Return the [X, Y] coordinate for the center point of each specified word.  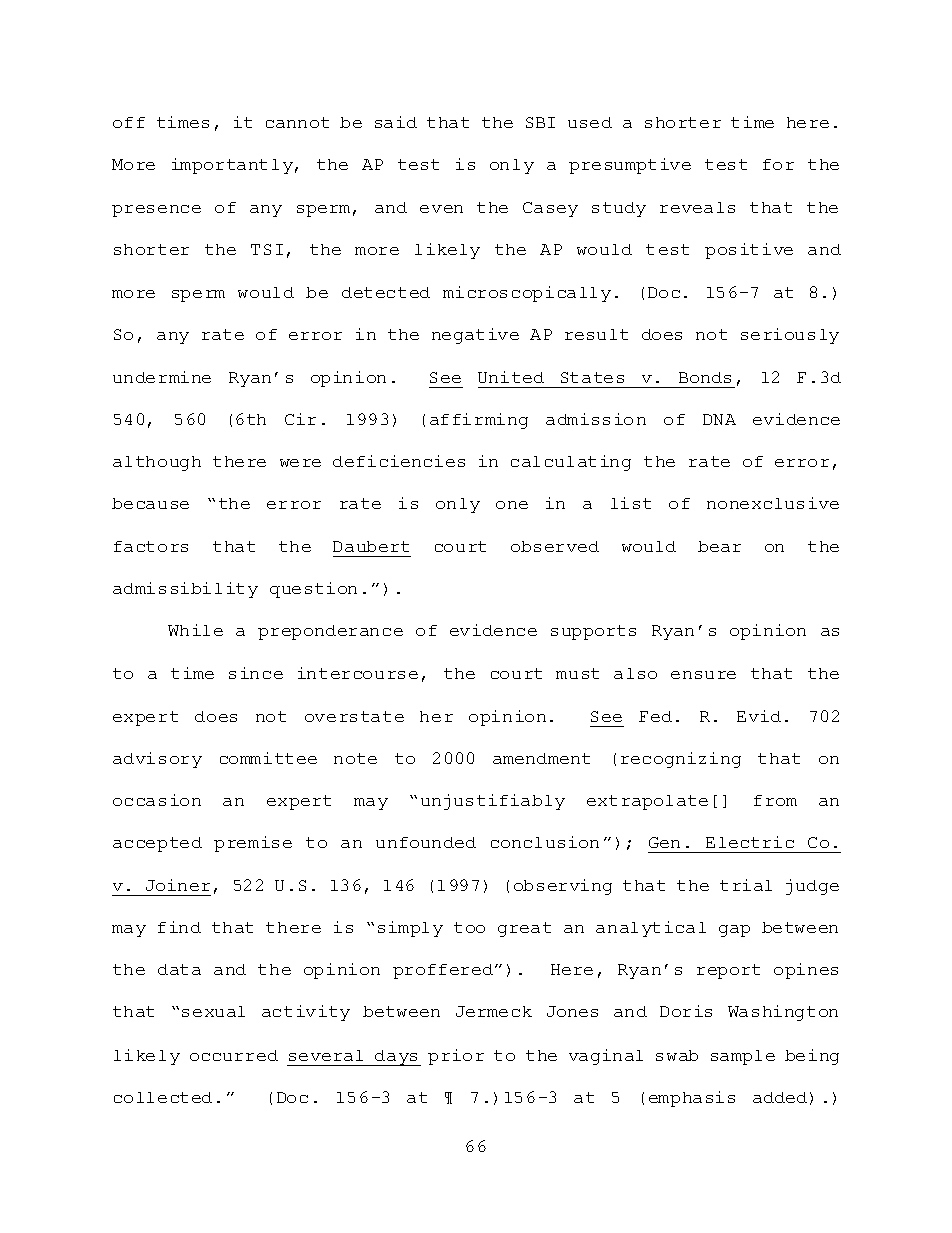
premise [253, 844]
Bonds [705, 377]
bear [719, 546]
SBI [540, 122]
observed [555, 546]
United [511, 377]
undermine [162, 377]
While [195, 630]
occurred [234, 1055]
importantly [232, 166]
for [778, 164]
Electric [750, 842]
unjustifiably [493, 802]
